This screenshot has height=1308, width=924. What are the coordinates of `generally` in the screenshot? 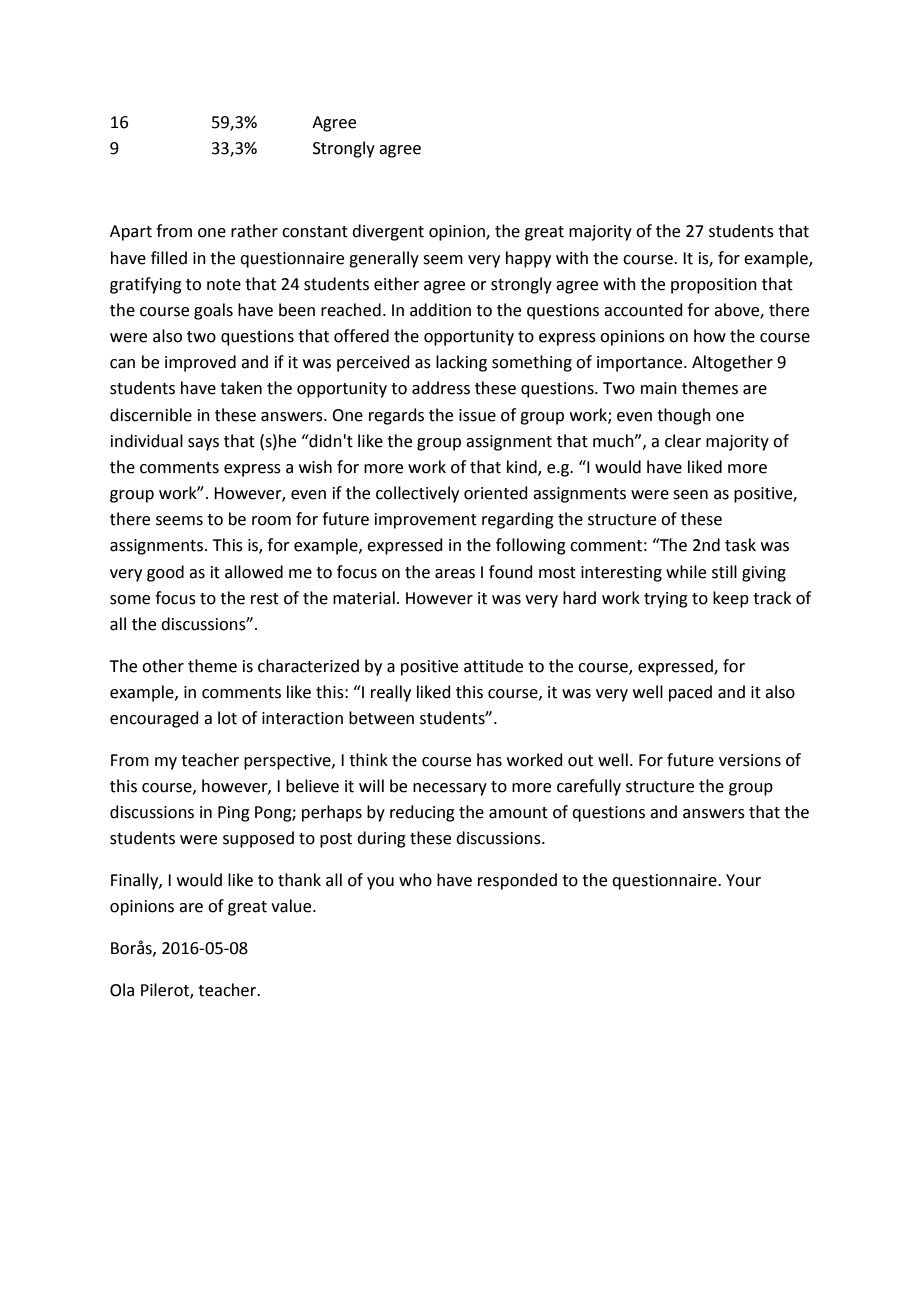 It's located at (384, 259).
